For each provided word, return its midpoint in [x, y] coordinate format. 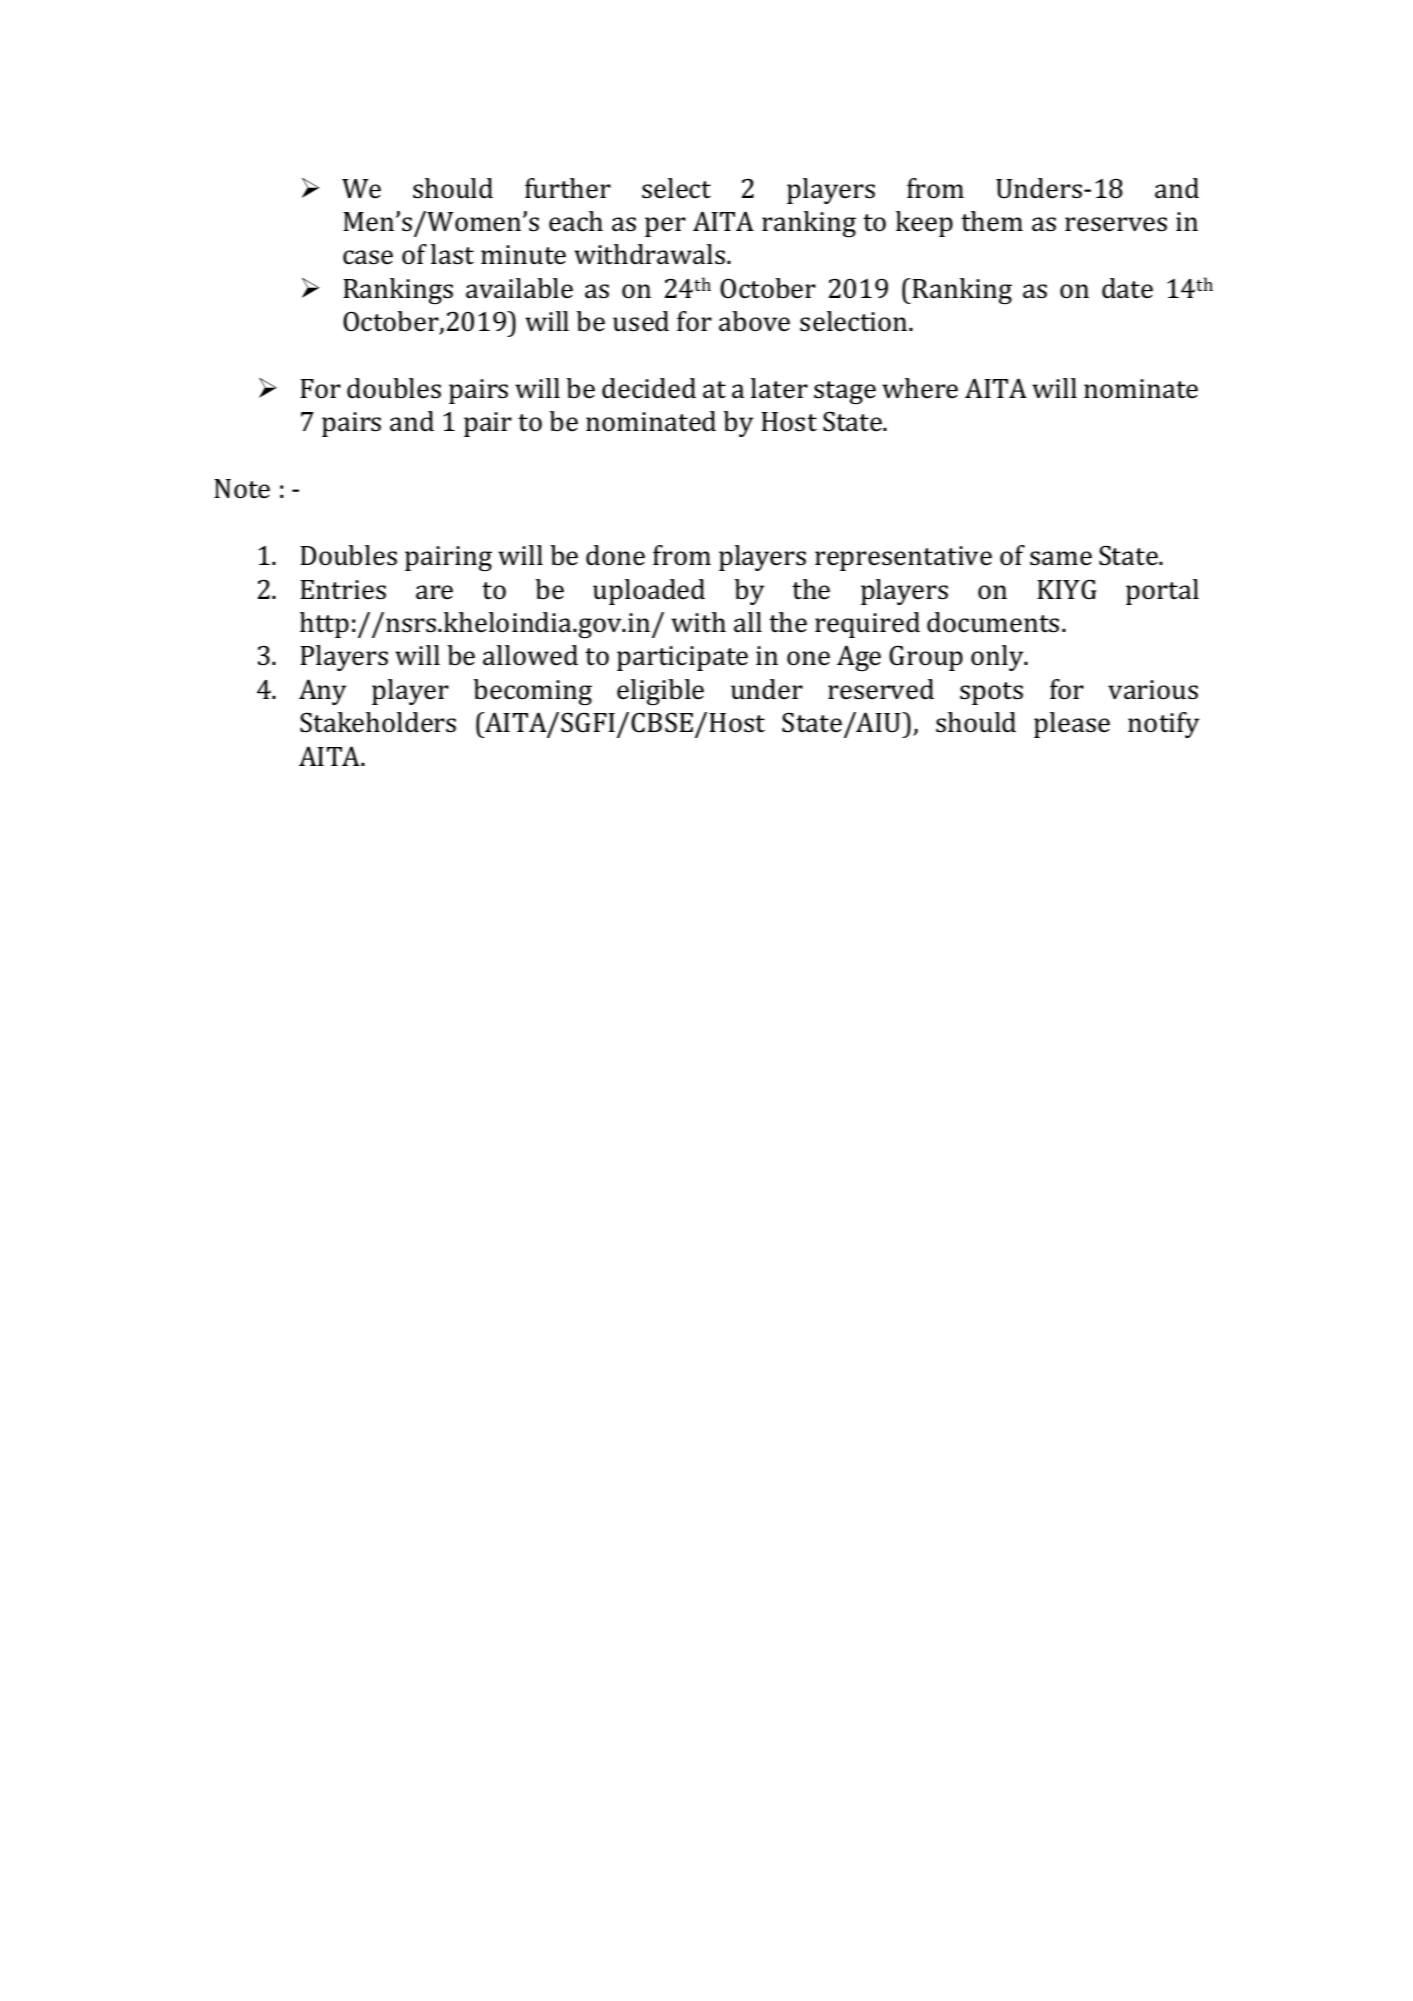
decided [649, 388]
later [779, 388]
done [615, 555]
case [368, 257]
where [920, 388]
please [1072, 725]
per [665, 227]
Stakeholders [378, 722]
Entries [343, 590]
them [992, 221]
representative [903, 558]
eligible [660, 692]
